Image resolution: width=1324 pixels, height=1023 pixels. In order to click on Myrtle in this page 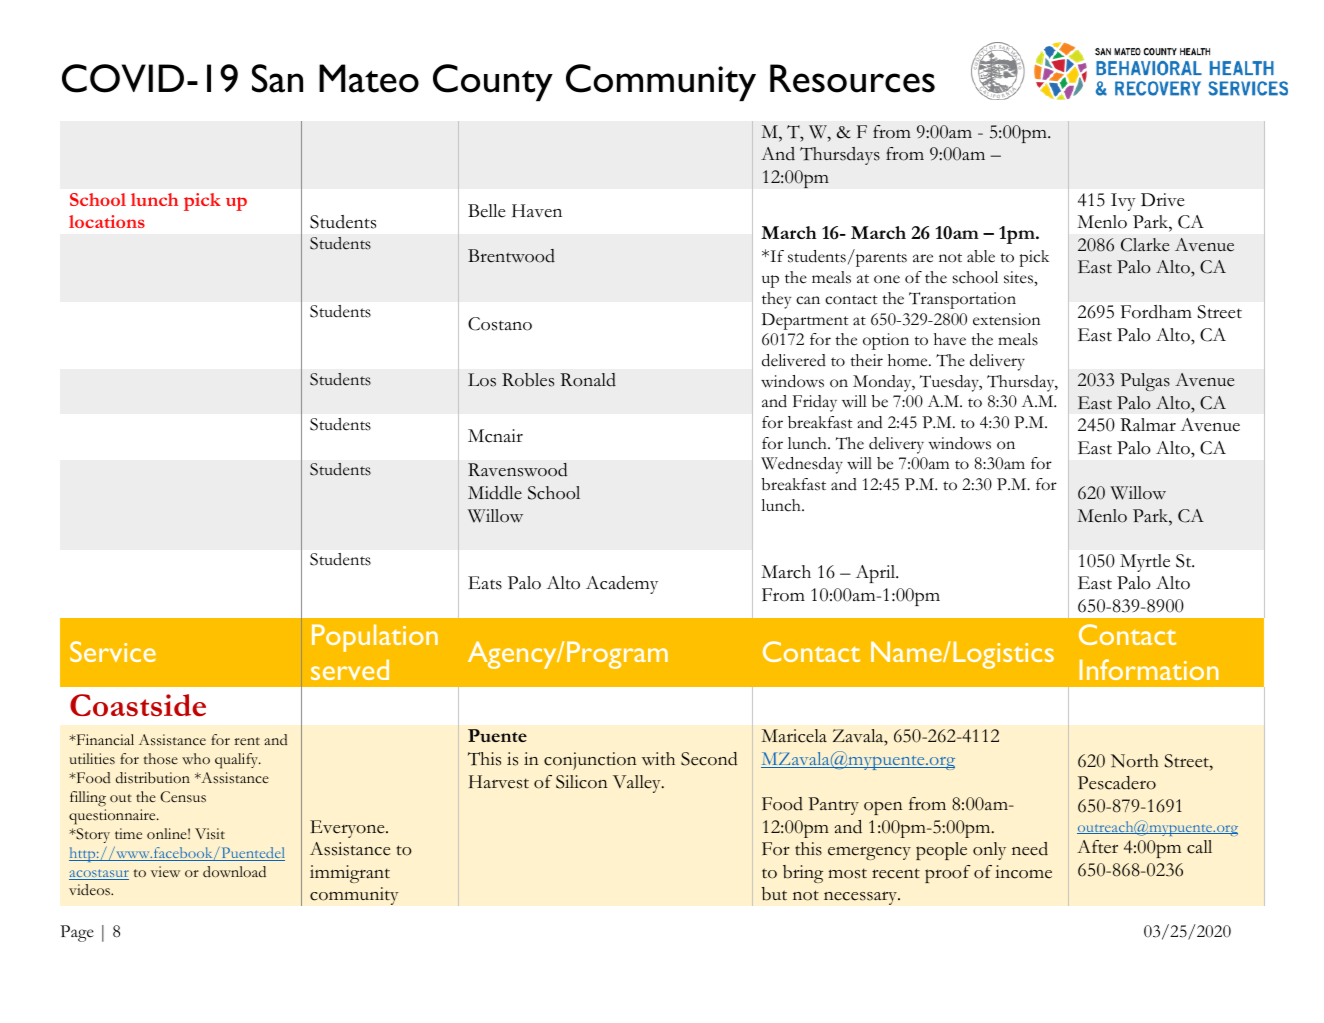, I will do `click(1145, 563)`.
